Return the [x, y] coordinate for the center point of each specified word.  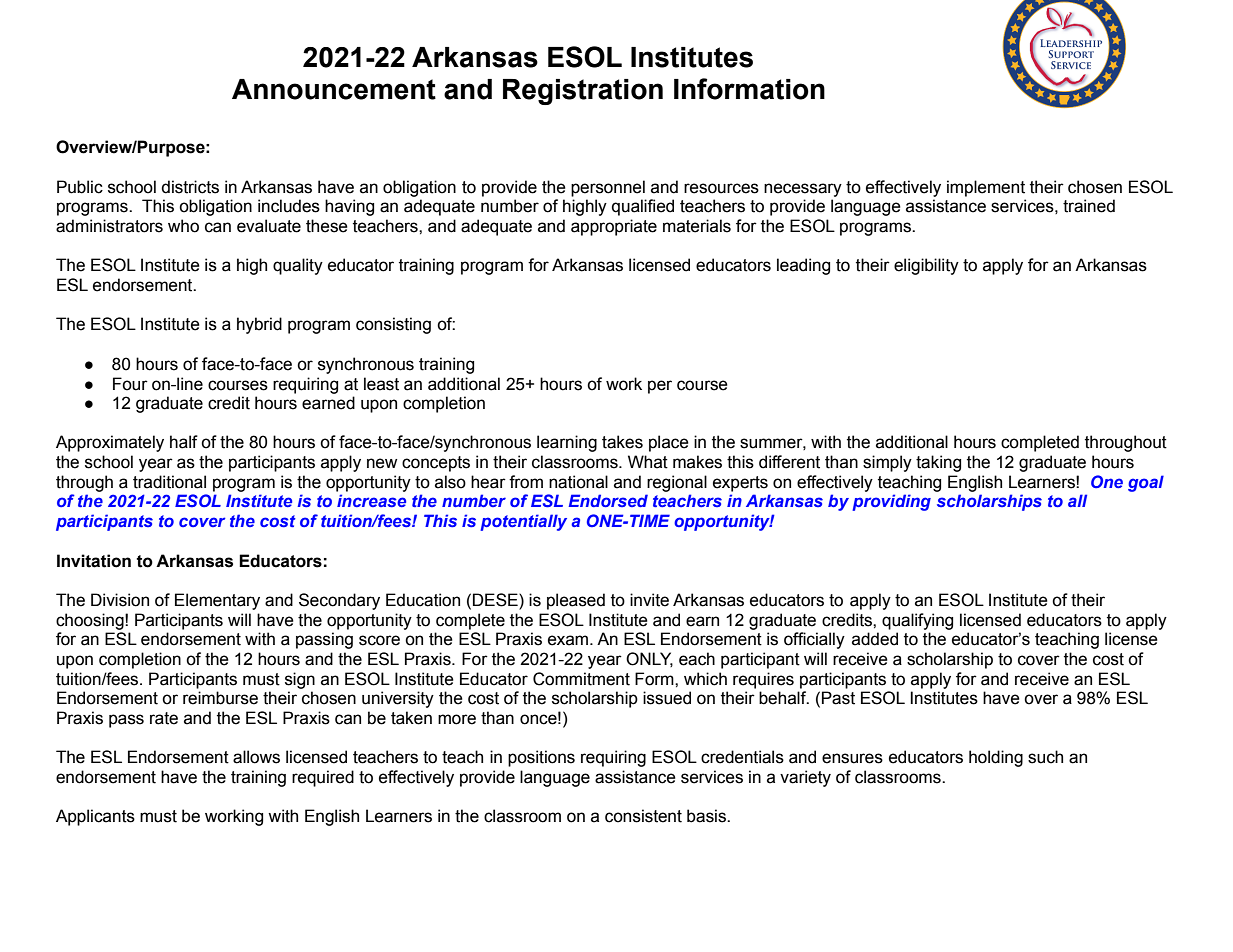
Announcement [334, 89]
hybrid [259, 325]
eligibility [926, 266]
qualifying [917, 621]
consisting [393, 325]
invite [649, 600]
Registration [583, 92]
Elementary [217, 601]
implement [986, 188]
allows [256, 757]
